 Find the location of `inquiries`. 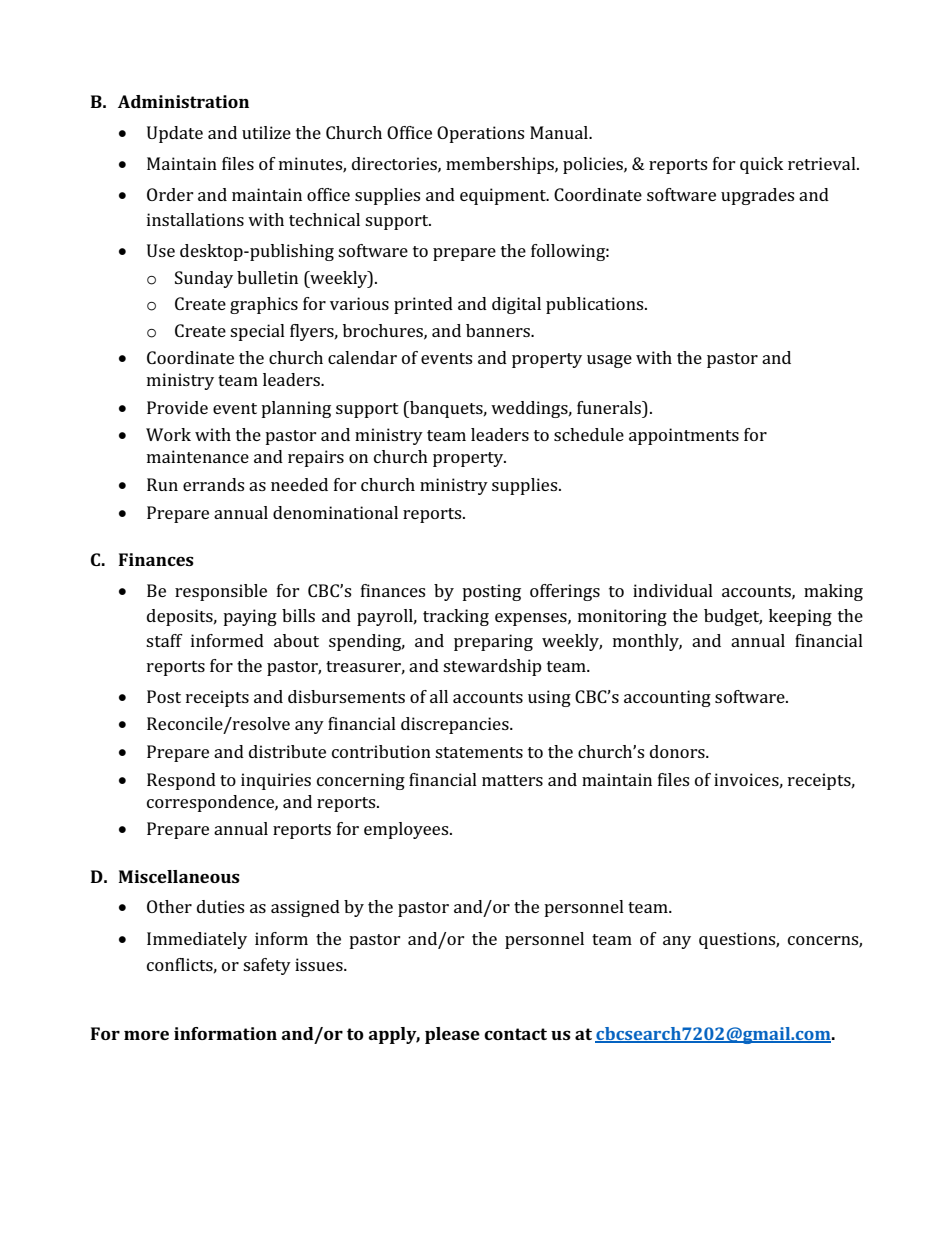

inquiries is located at coordinates (276, 781).
